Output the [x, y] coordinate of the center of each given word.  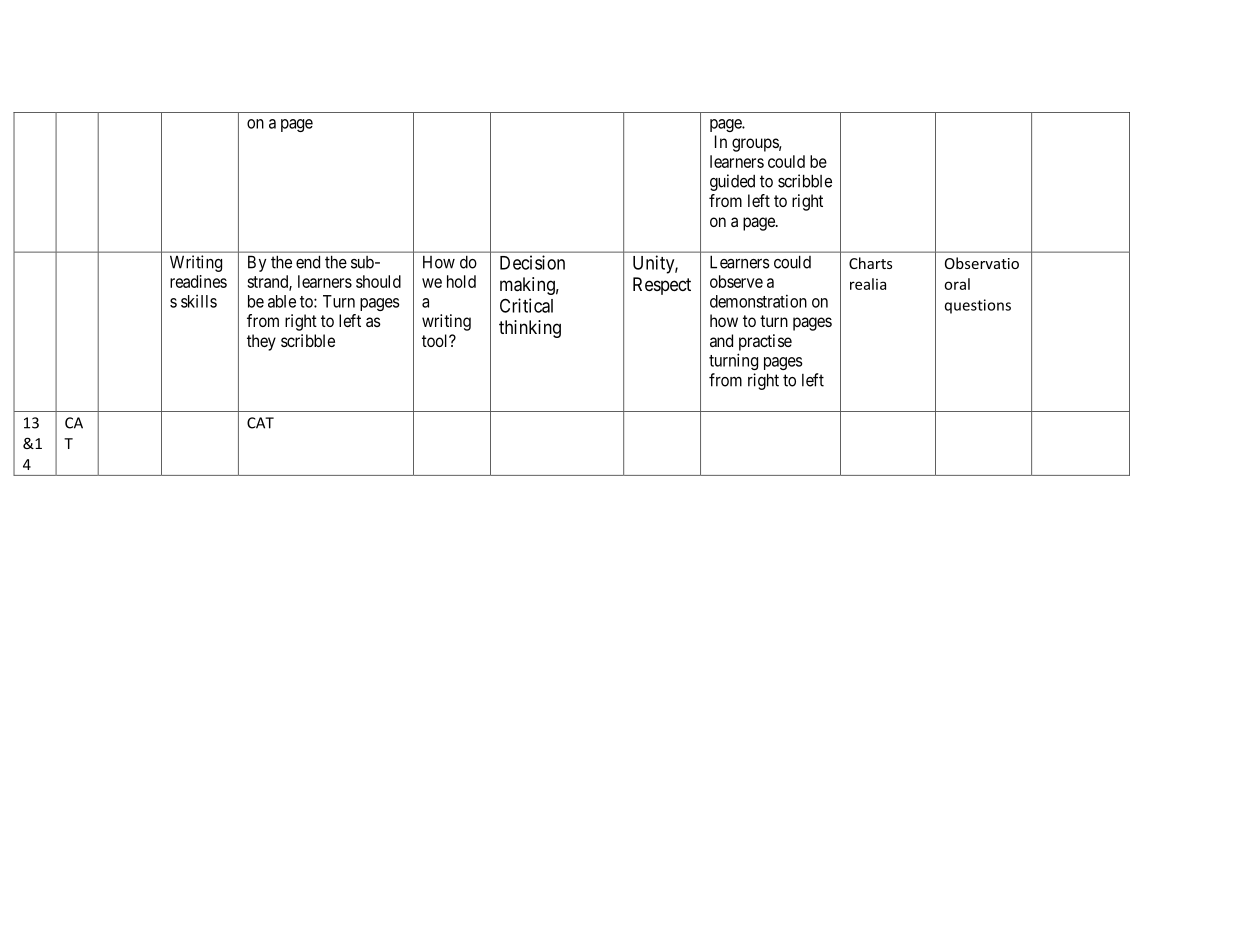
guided [732, 182]
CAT [260, 423]
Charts [870, 263]
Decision [532, 262]
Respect [662, 286]
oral [957, 284]
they [261, 342]
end [308, 262]
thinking [530, 329]
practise [765, 342]
